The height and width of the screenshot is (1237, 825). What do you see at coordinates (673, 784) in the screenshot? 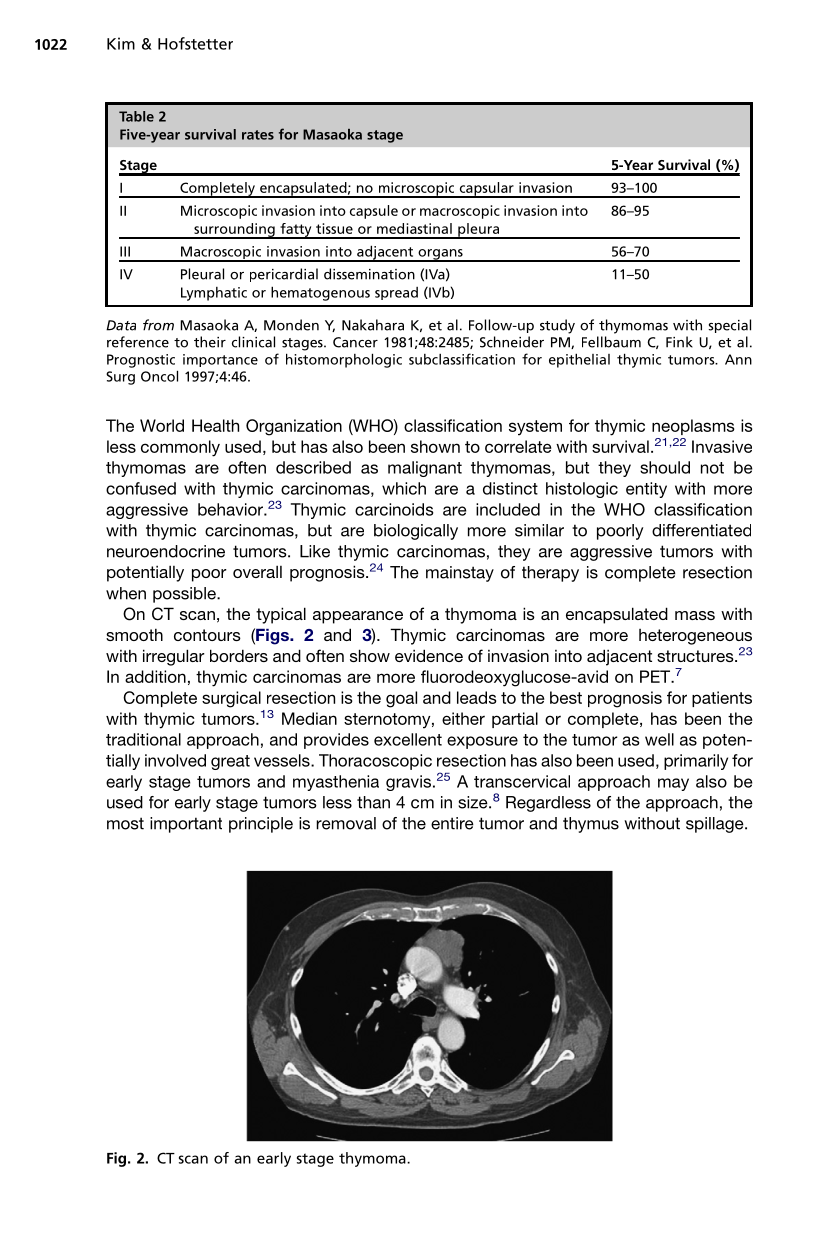
I see `may` at bounding box center [673, 784].
